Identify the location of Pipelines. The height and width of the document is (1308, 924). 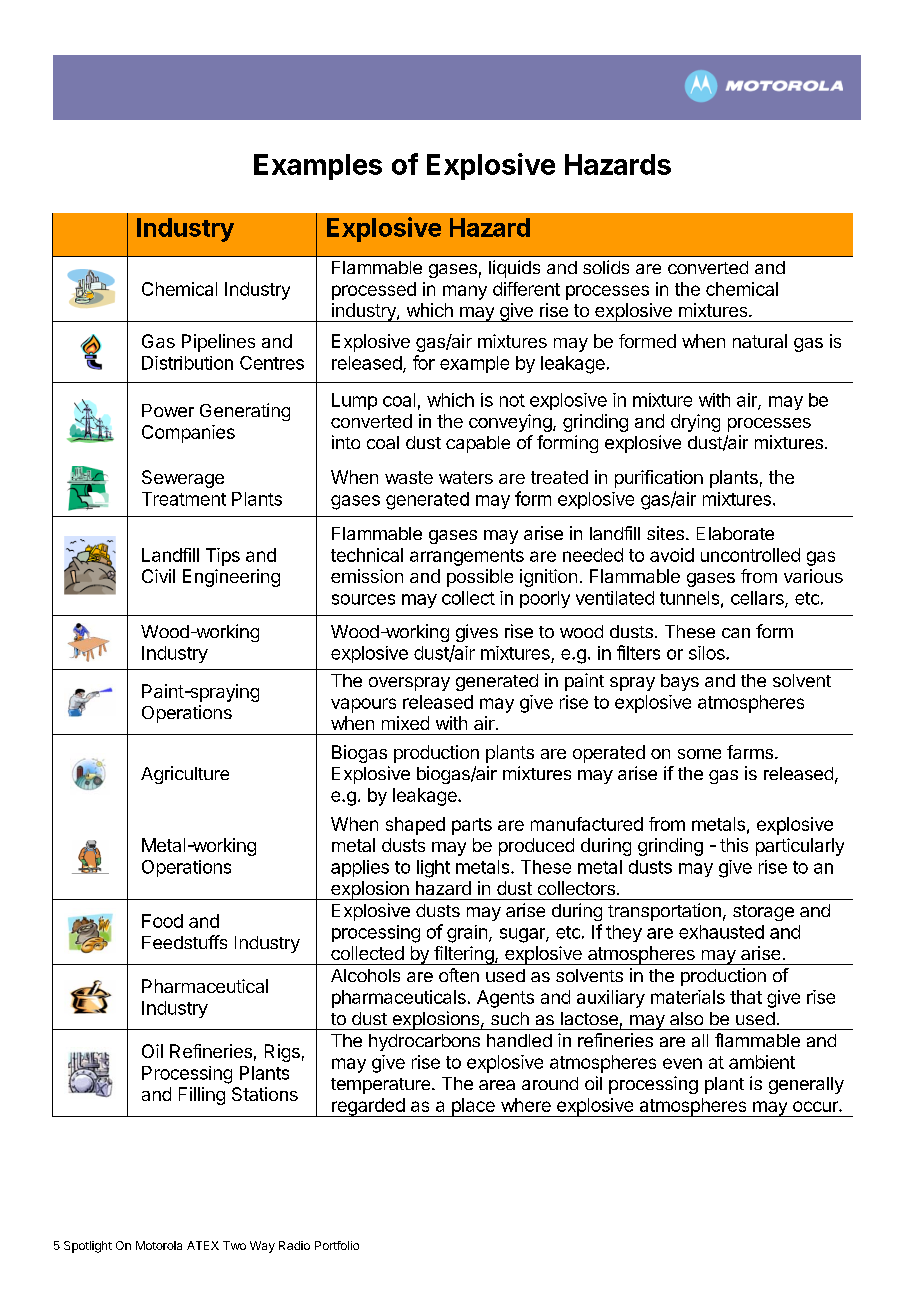
(218, 343).
